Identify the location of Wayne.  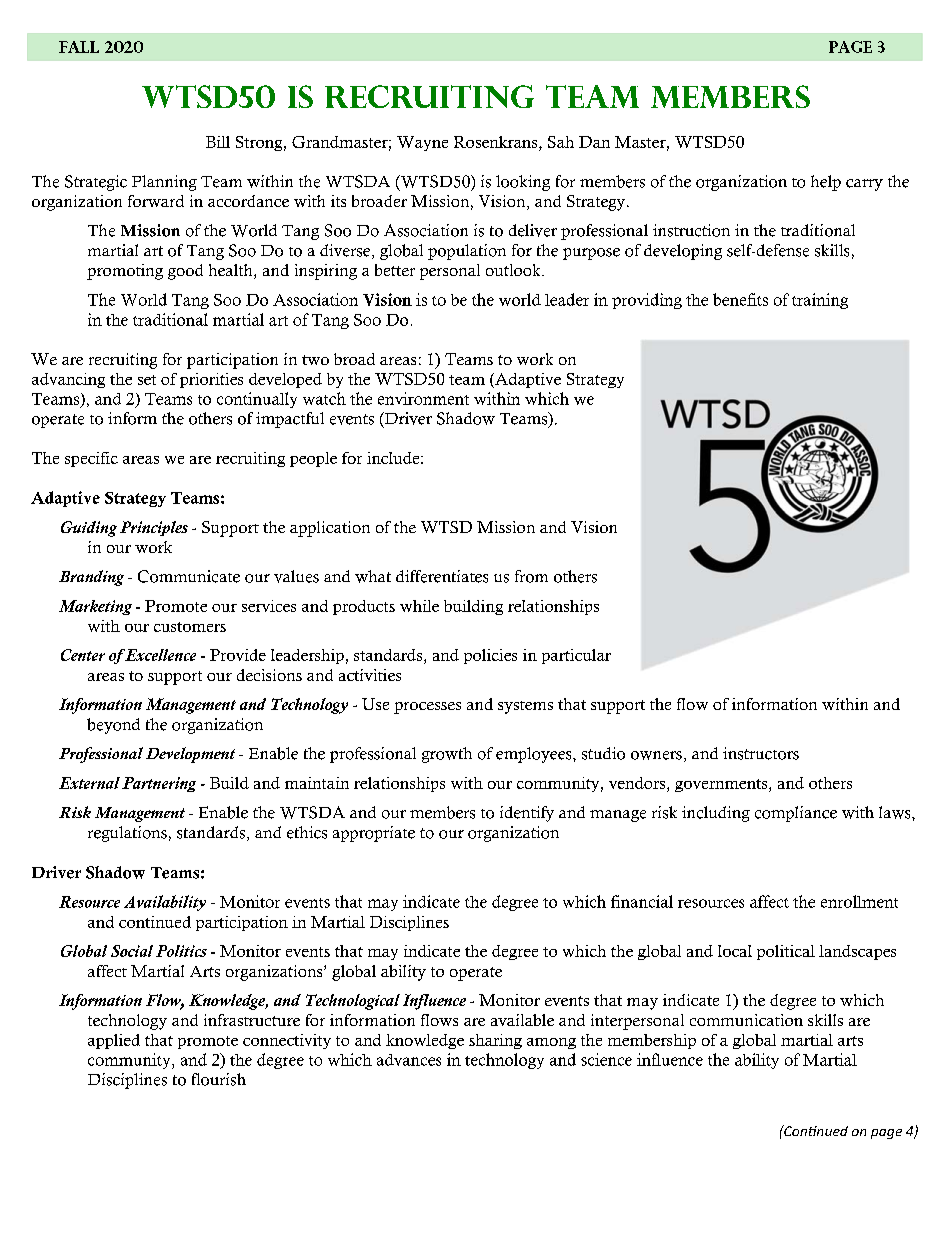
(422, 143).
